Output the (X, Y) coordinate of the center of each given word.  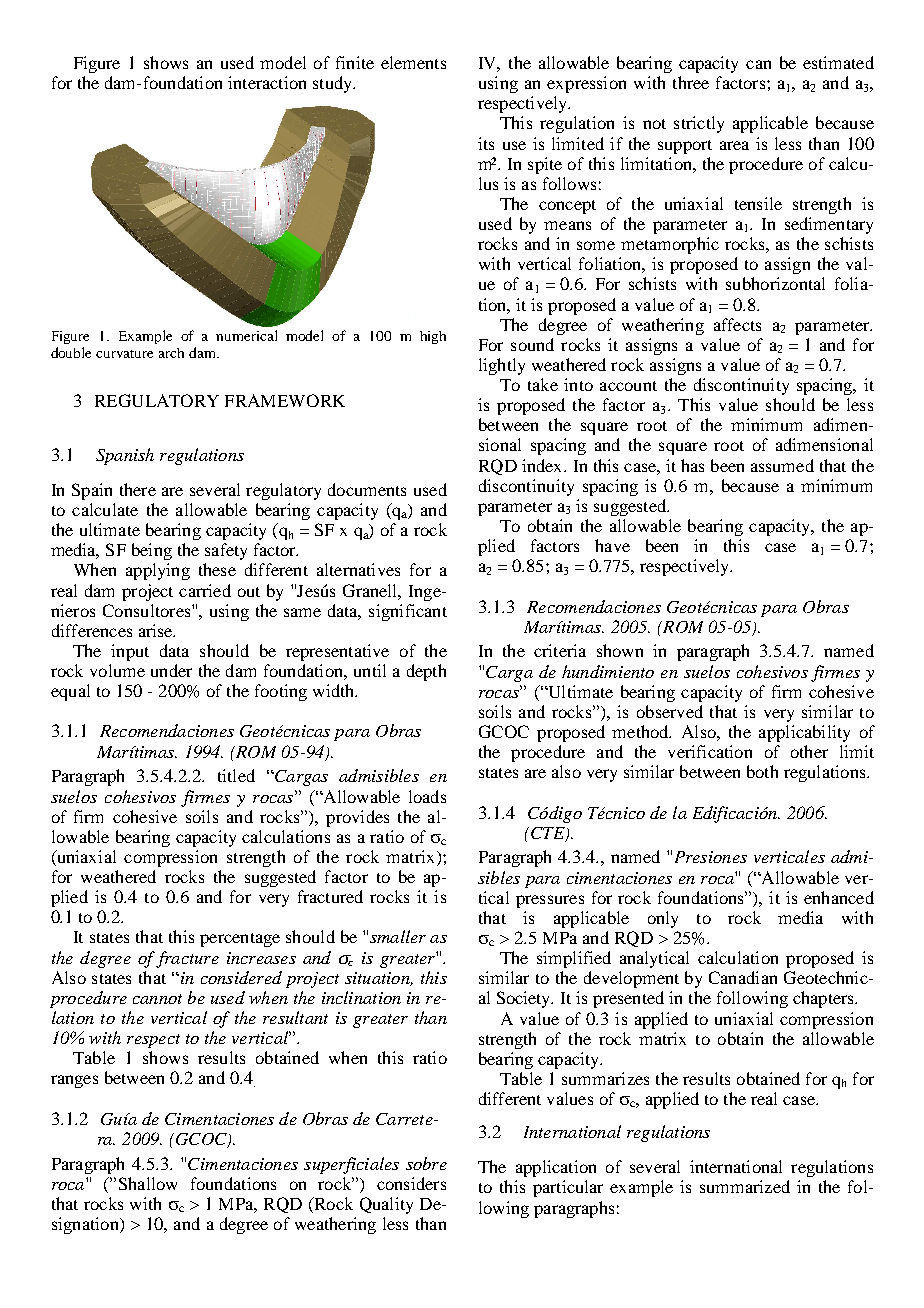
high (433, 337)
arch (171, 353)
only (663, 919)
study (334, 84)
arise (157, 630)
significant (408, 612)
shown (620, 650)
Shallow (148, 1183)
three (691, 82)
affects (737, 324)
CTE (547, 834)
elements (413, 62)
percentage (240, 940)
